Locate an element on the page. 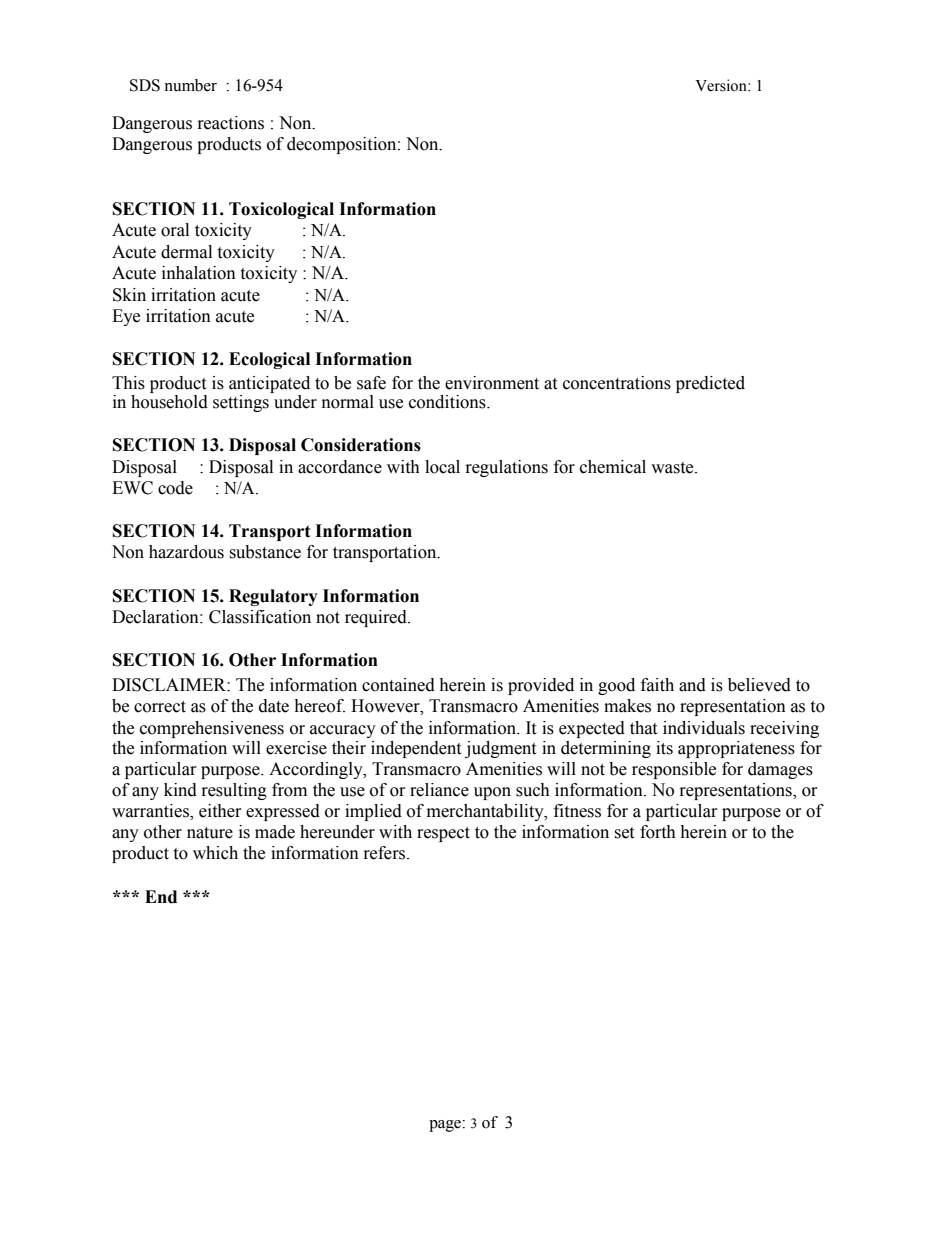 This page has height=1233, width=952. nature is located at coordinates (210, 833).
